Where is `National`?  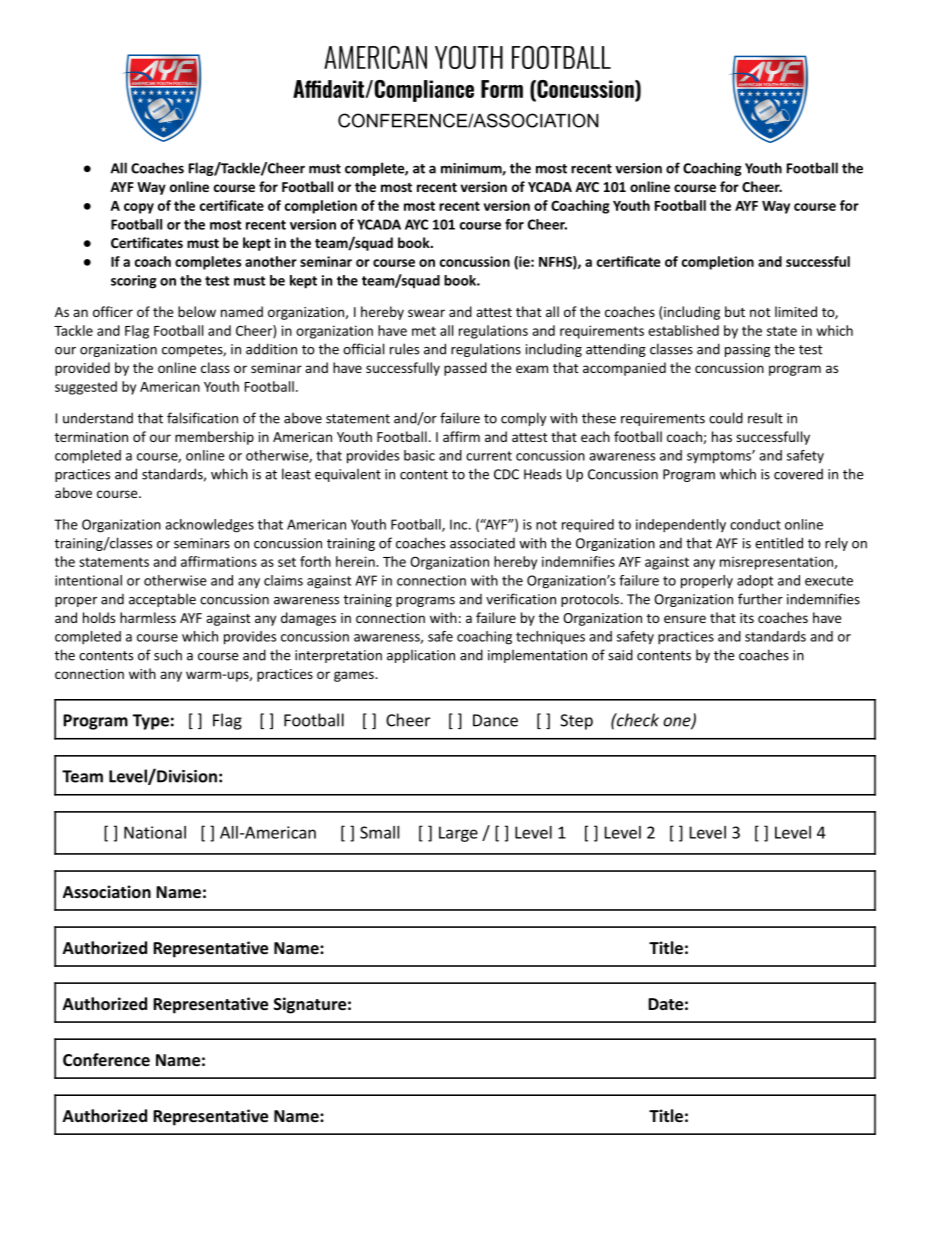 National is located at coordinates (155, 832).
